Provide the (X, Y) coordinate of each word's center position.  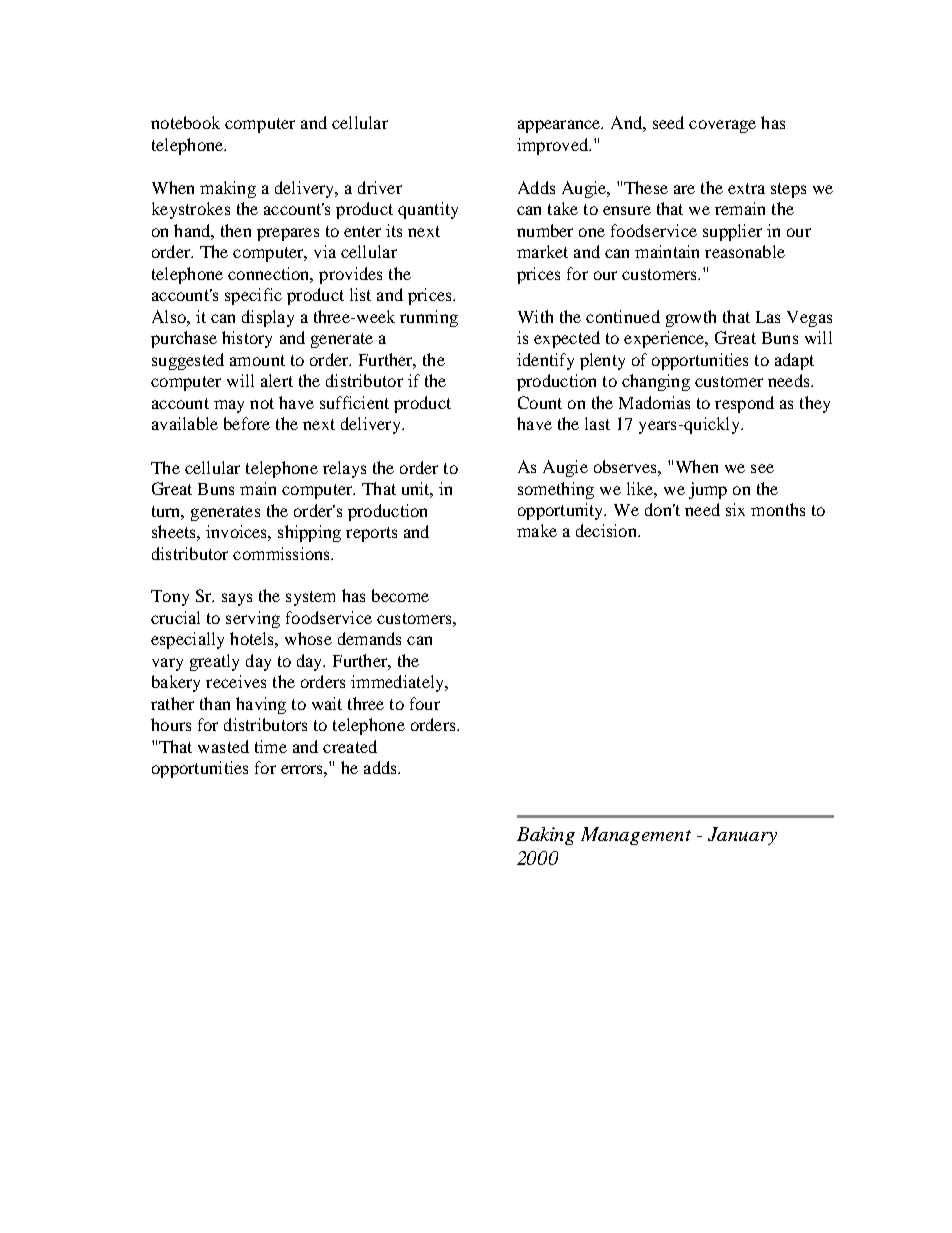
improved (554, 146)
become (400, 595)
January (742, 836)
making (228, 189)
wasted (223, 746)
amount (257, 360)
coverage (722, 126)
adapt (794, 361)
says (237, 599)
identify (545, 361)
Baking (546, 836)
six (735, 509)
